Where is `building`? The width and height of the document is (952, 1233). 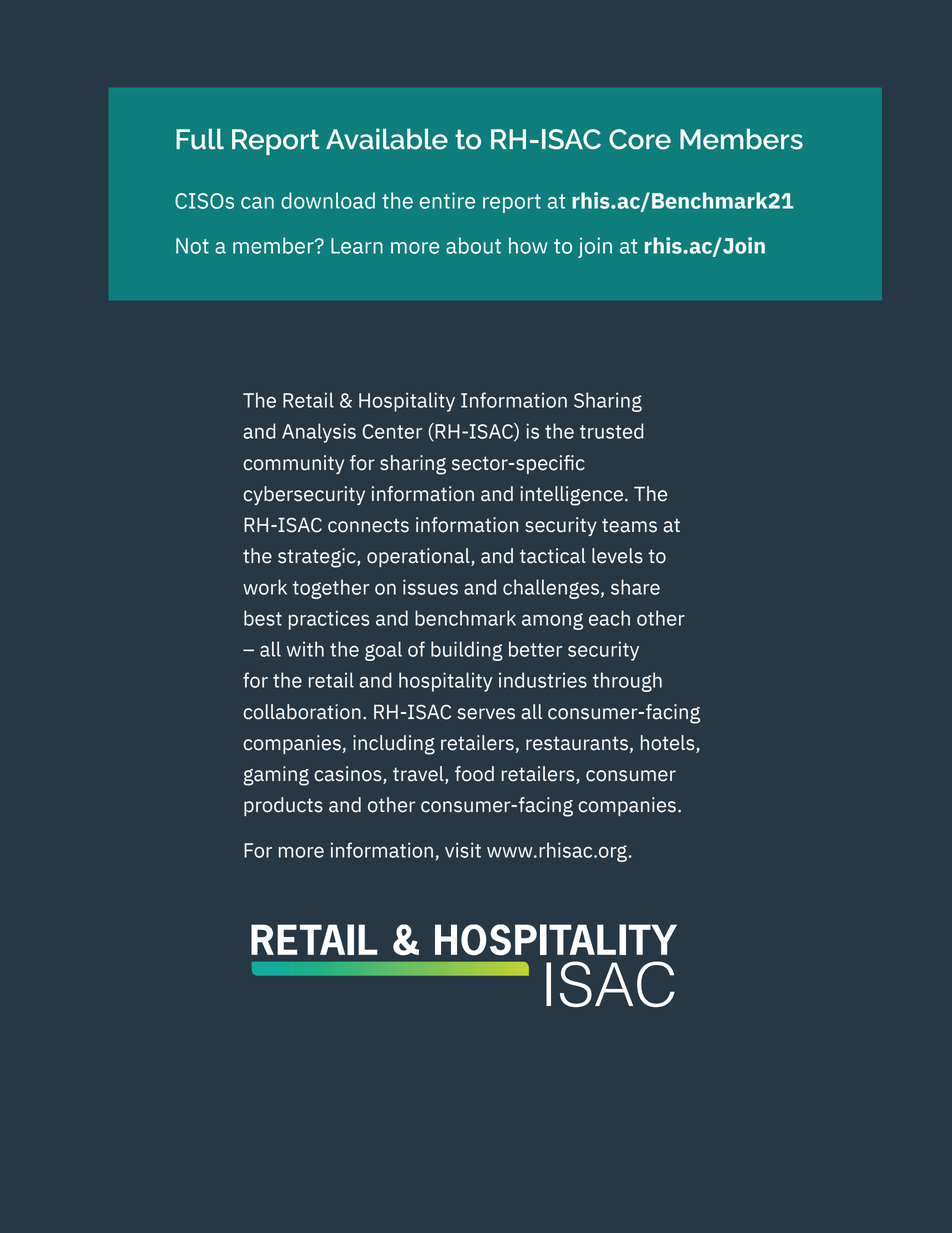 building is located at coordinates (467, 651).
